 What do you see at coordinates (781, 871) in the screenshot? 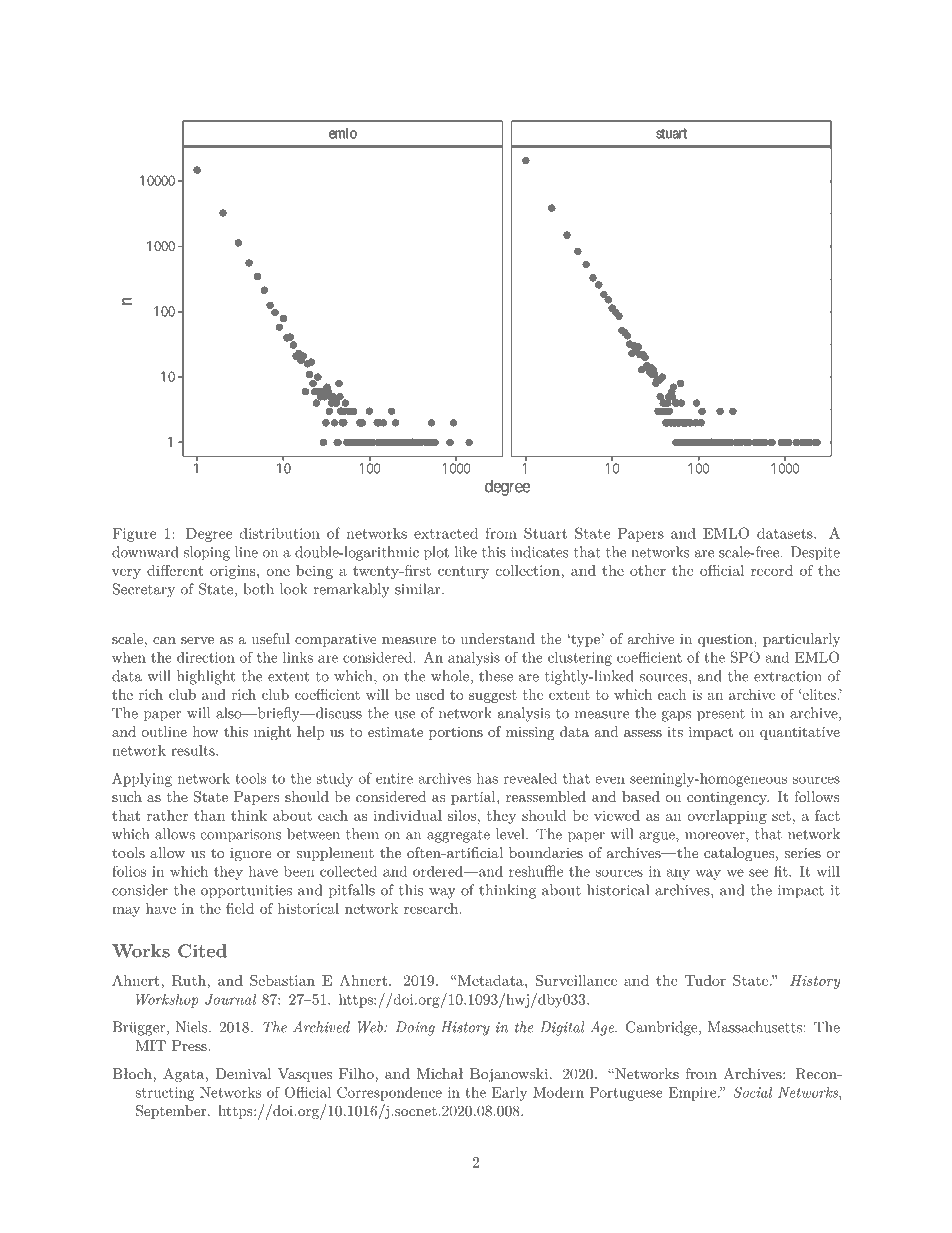
I see `fit` at bounding box center [781, 871].
